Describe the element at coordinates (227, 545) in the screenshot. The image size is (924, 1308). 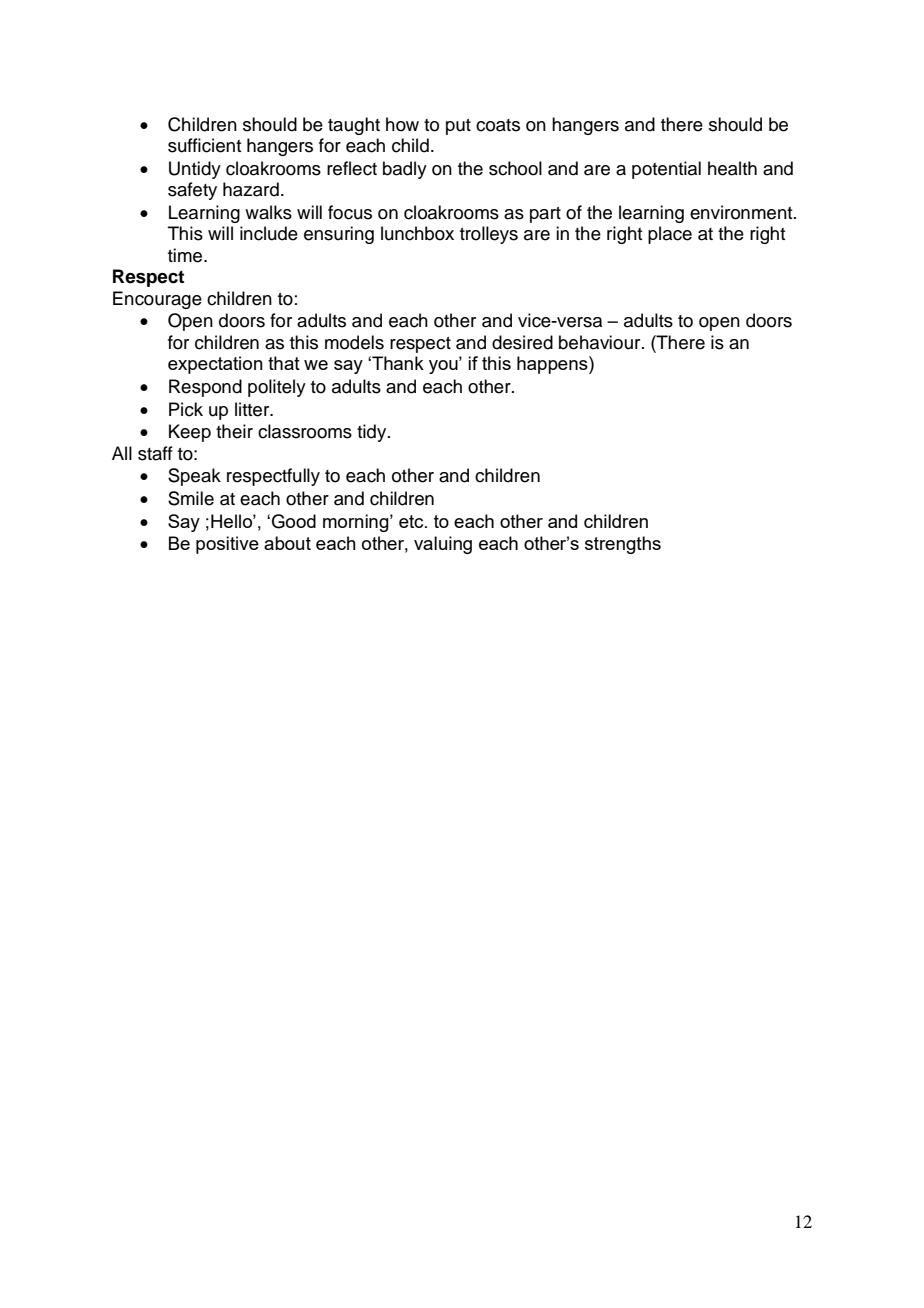
I see `positive` at that location.
